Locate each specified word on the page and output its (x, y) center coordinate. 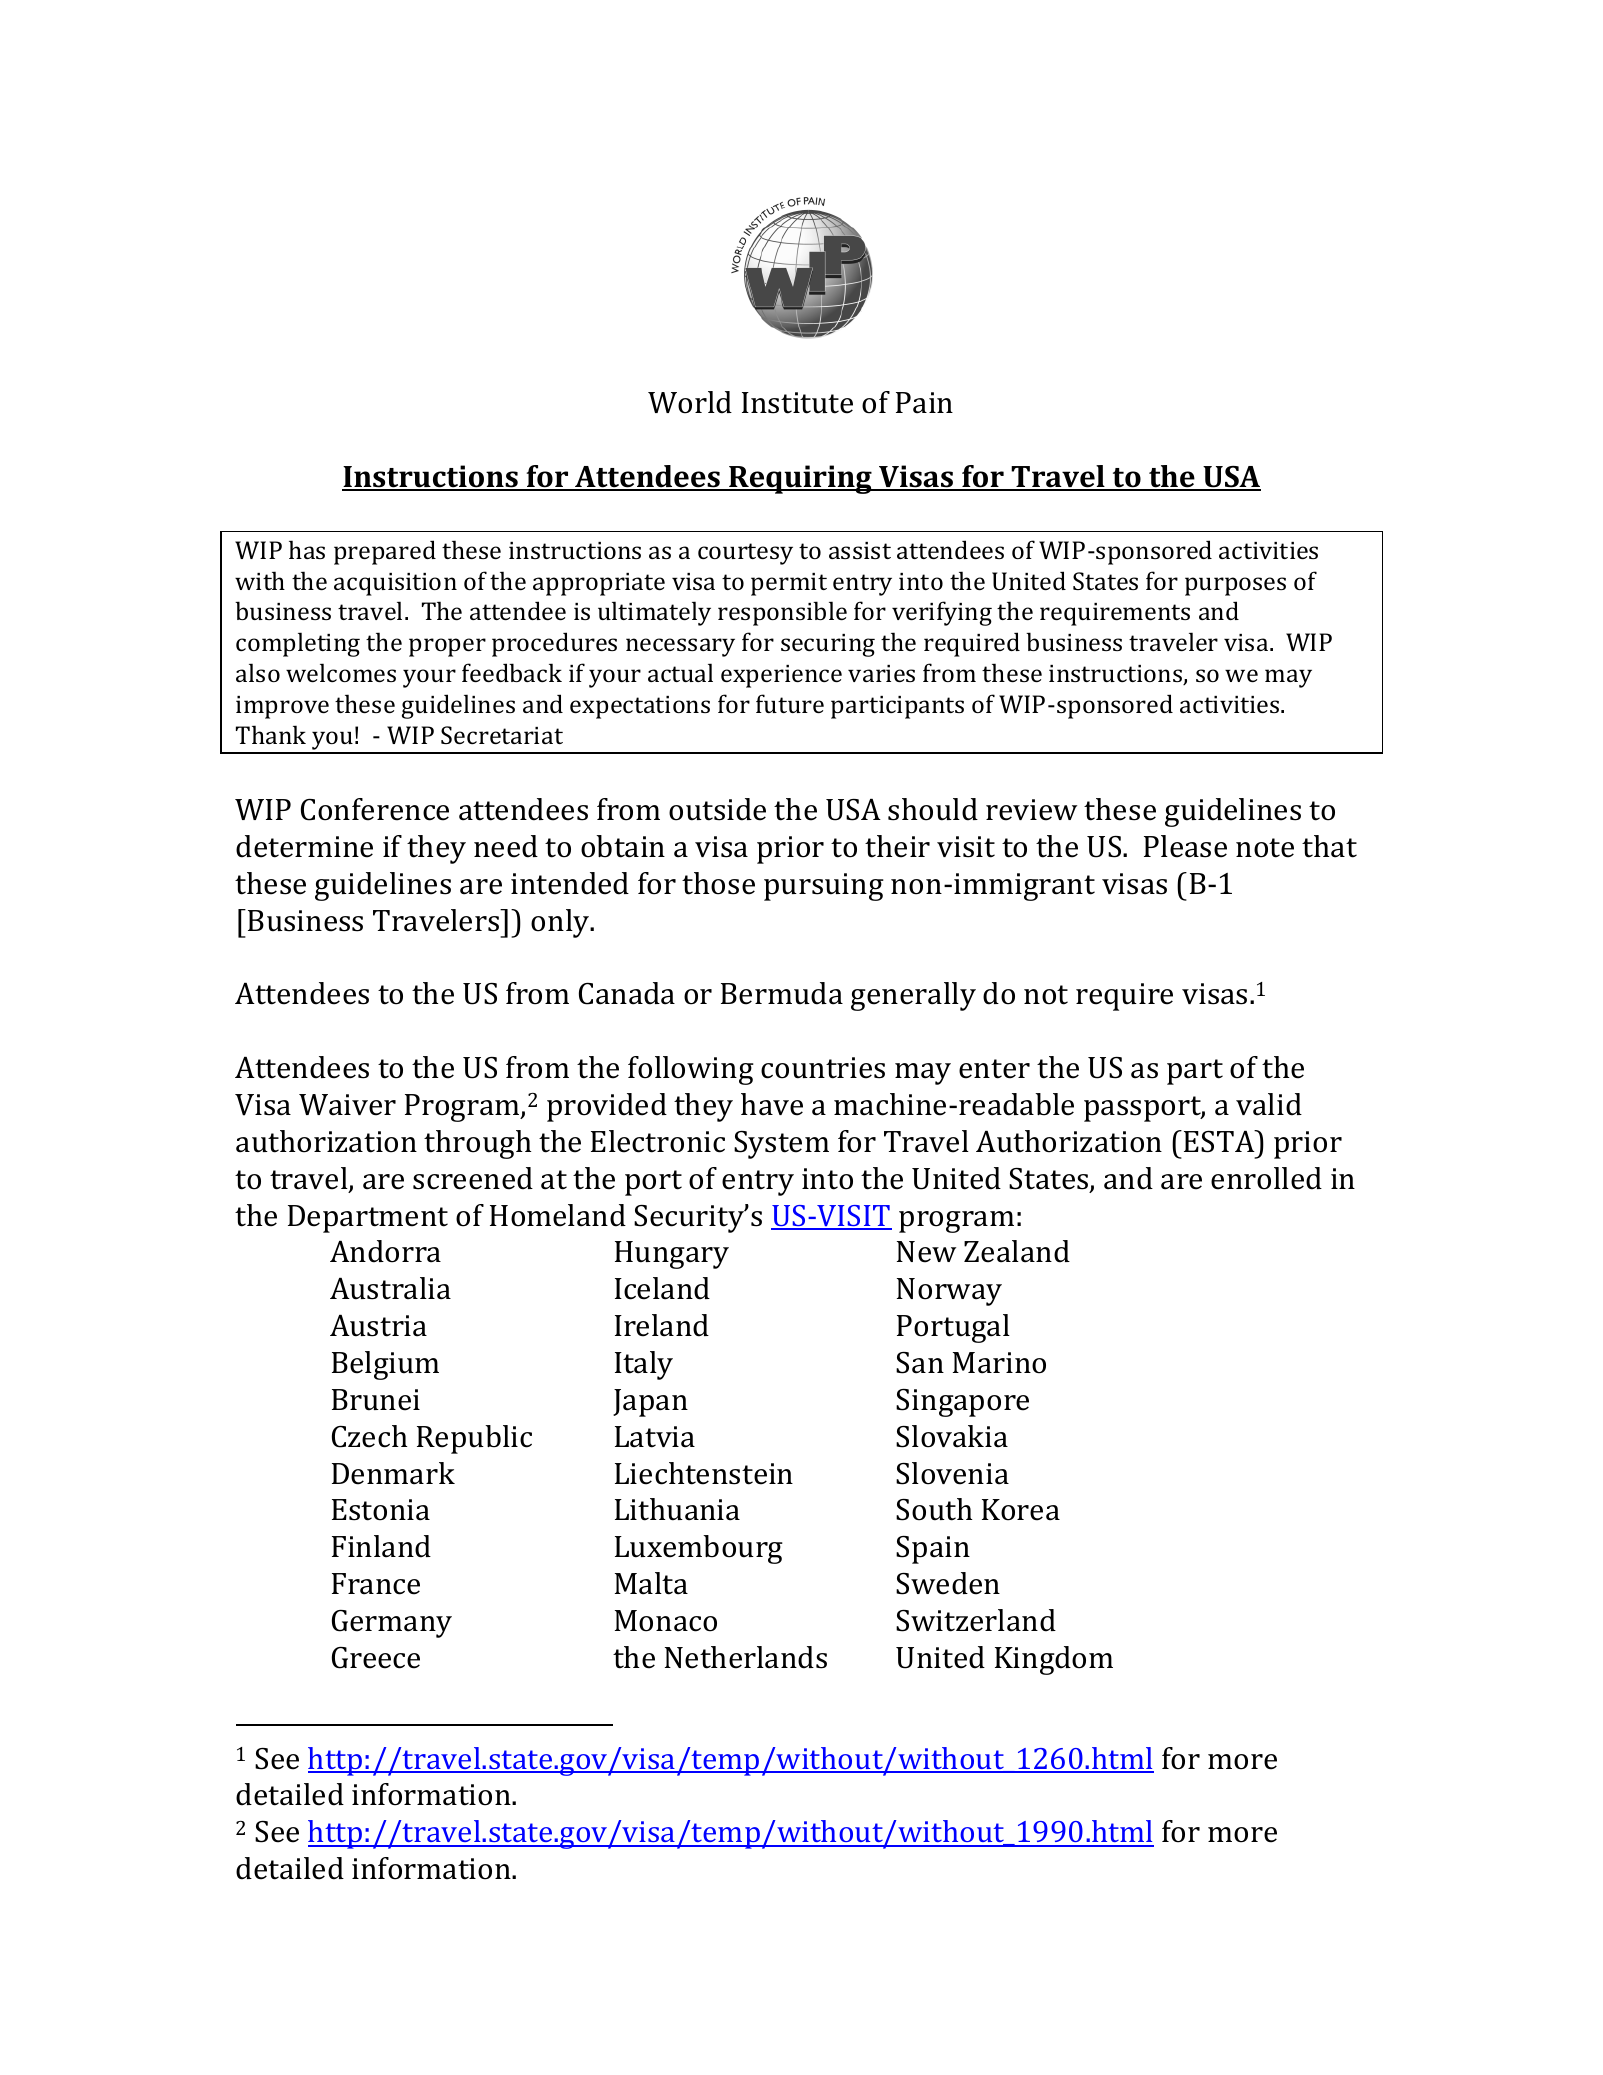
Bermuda (782, 993)
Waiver (347, 1105)
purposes (1235, 586)
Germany (392, 1624)
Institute (797, 403)
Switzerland (976, 1620)
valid (1269, 1104)
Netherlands (746, 1657)
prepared (385, 552)
